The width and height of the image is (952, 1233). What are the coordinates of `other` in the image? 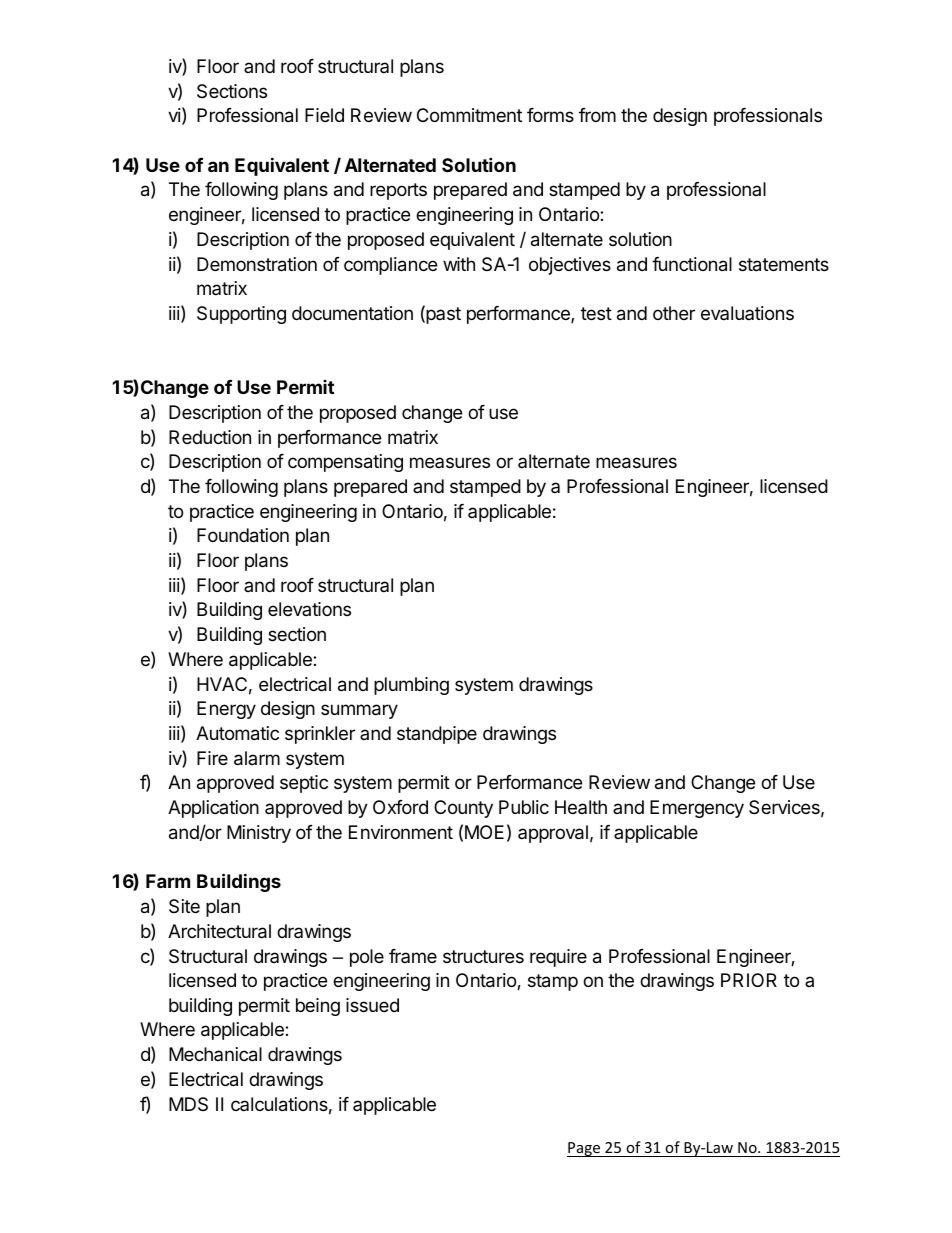 It's located at (674, 313).
